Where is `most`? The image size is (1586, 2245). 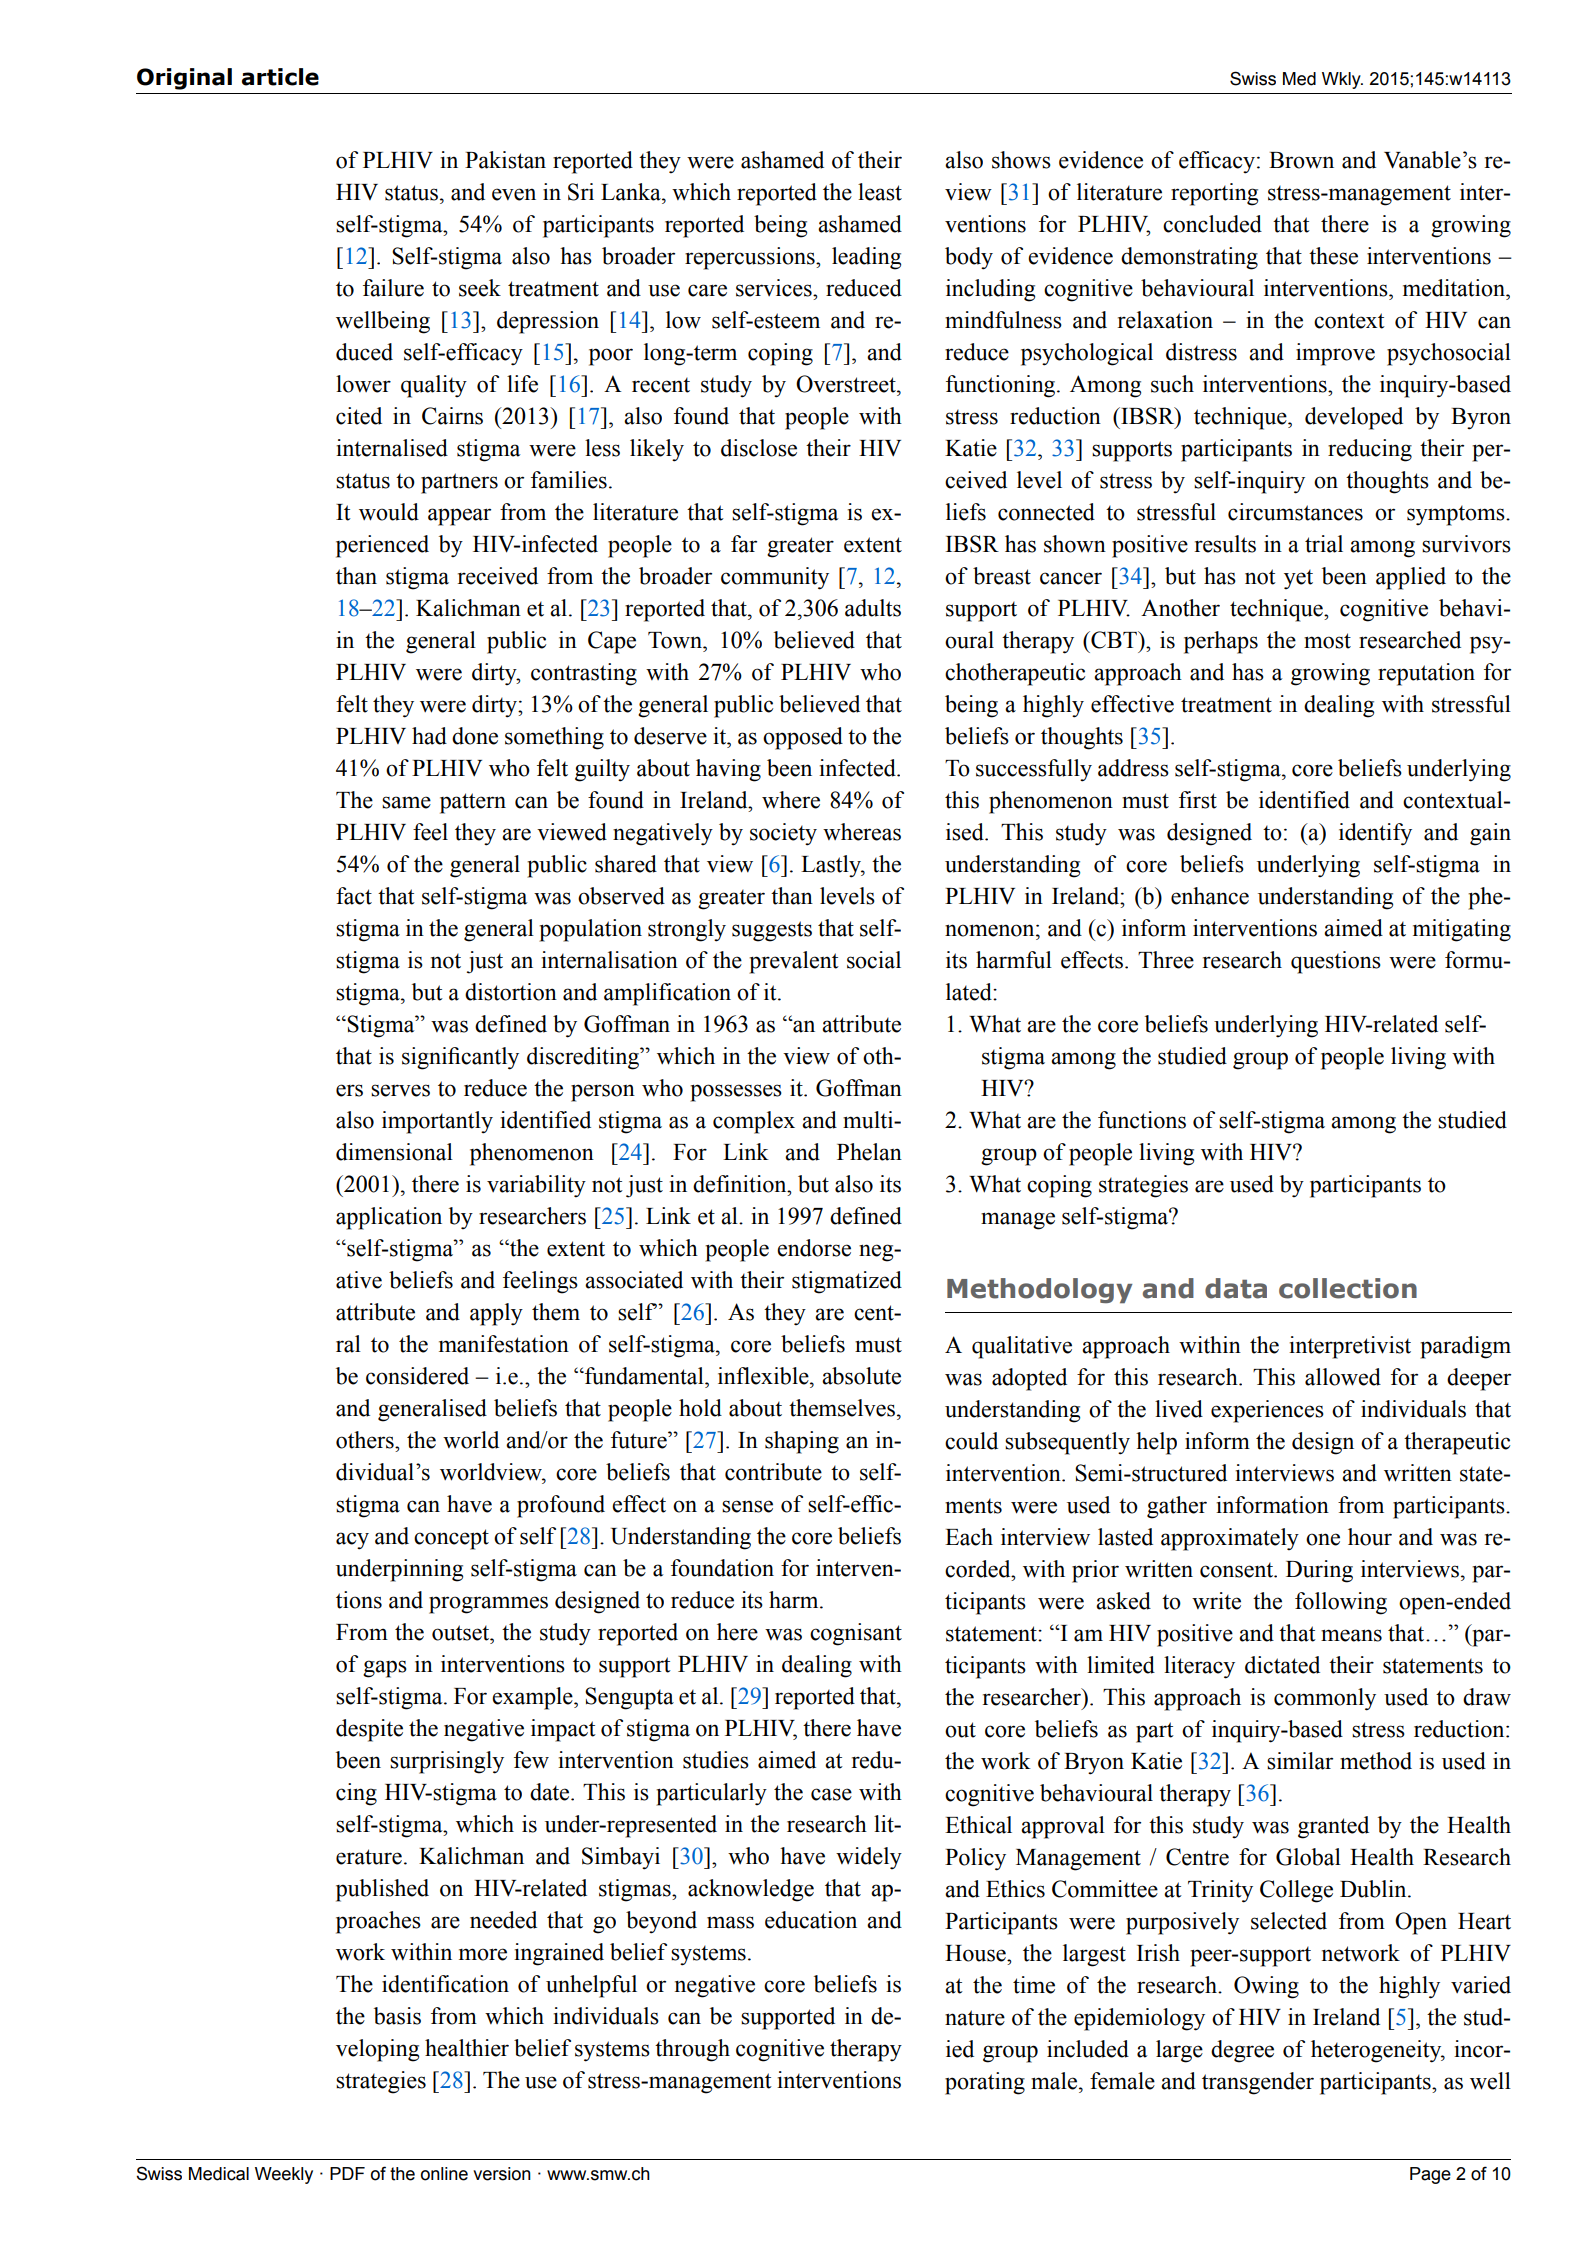 most is located at coordinates (1327, 641).
